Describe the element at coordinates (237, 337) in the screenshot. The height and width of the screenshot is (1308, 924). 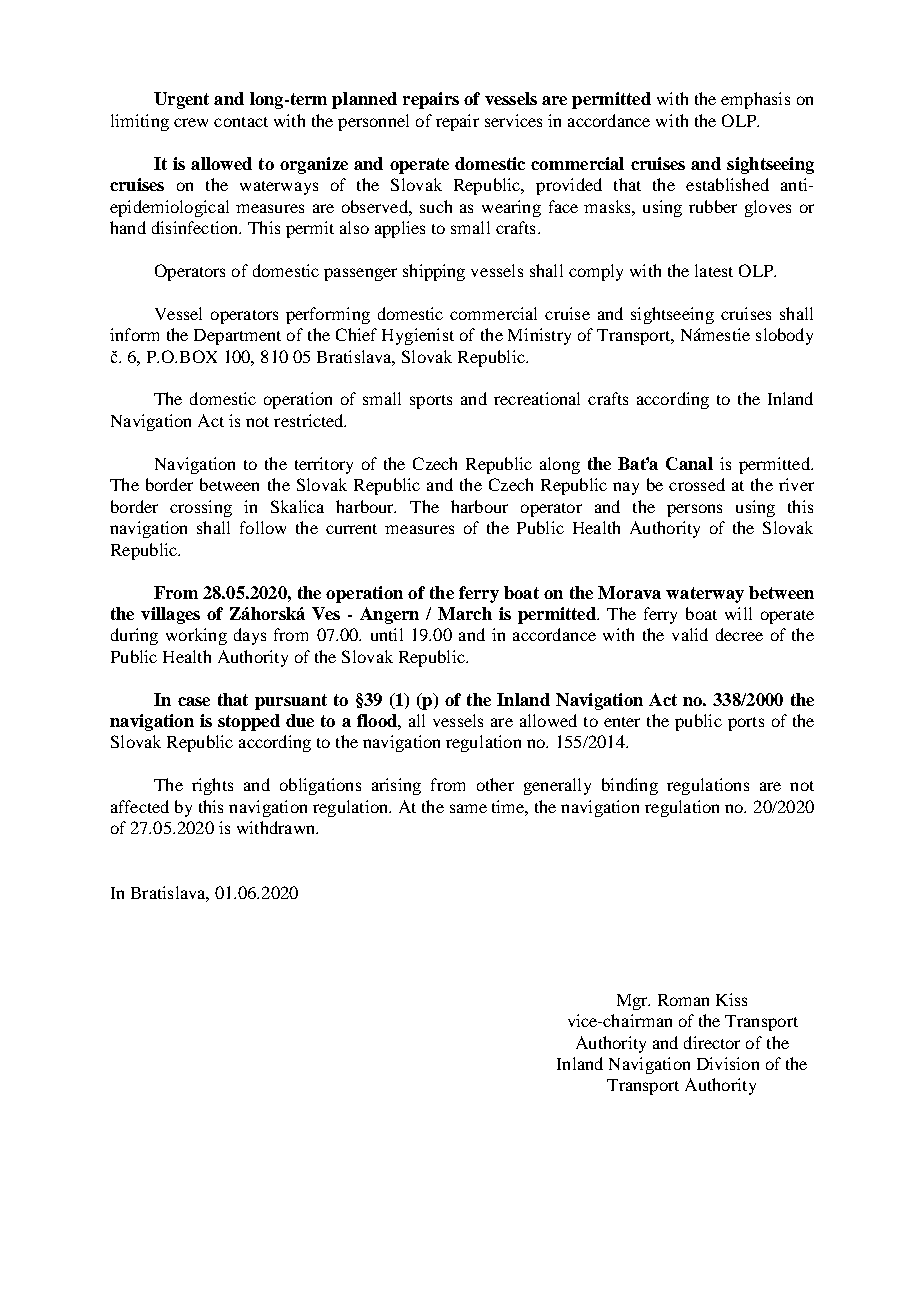
I see `Department` at that location.
